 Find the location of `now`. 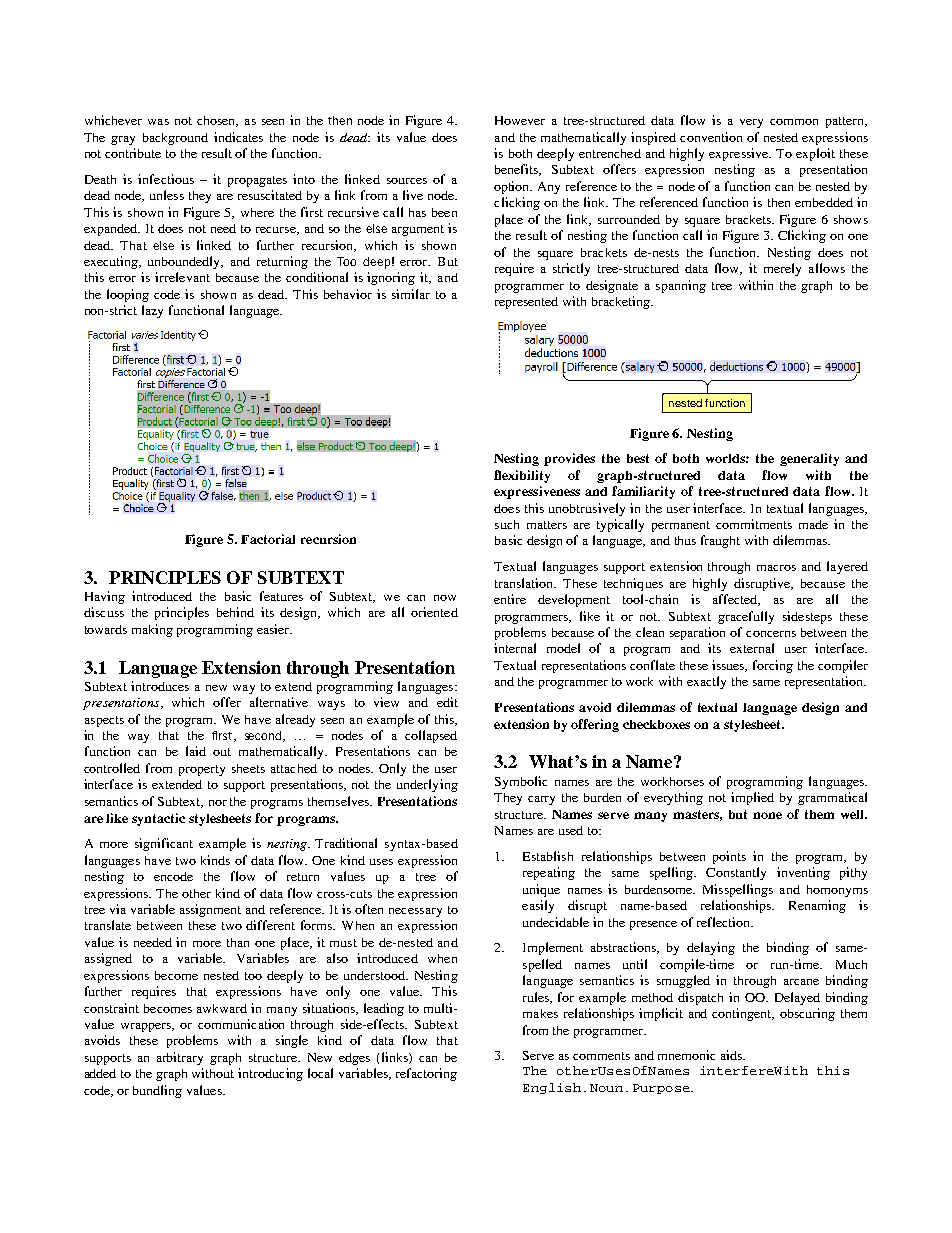

now is located at coordinates (445, 598).
